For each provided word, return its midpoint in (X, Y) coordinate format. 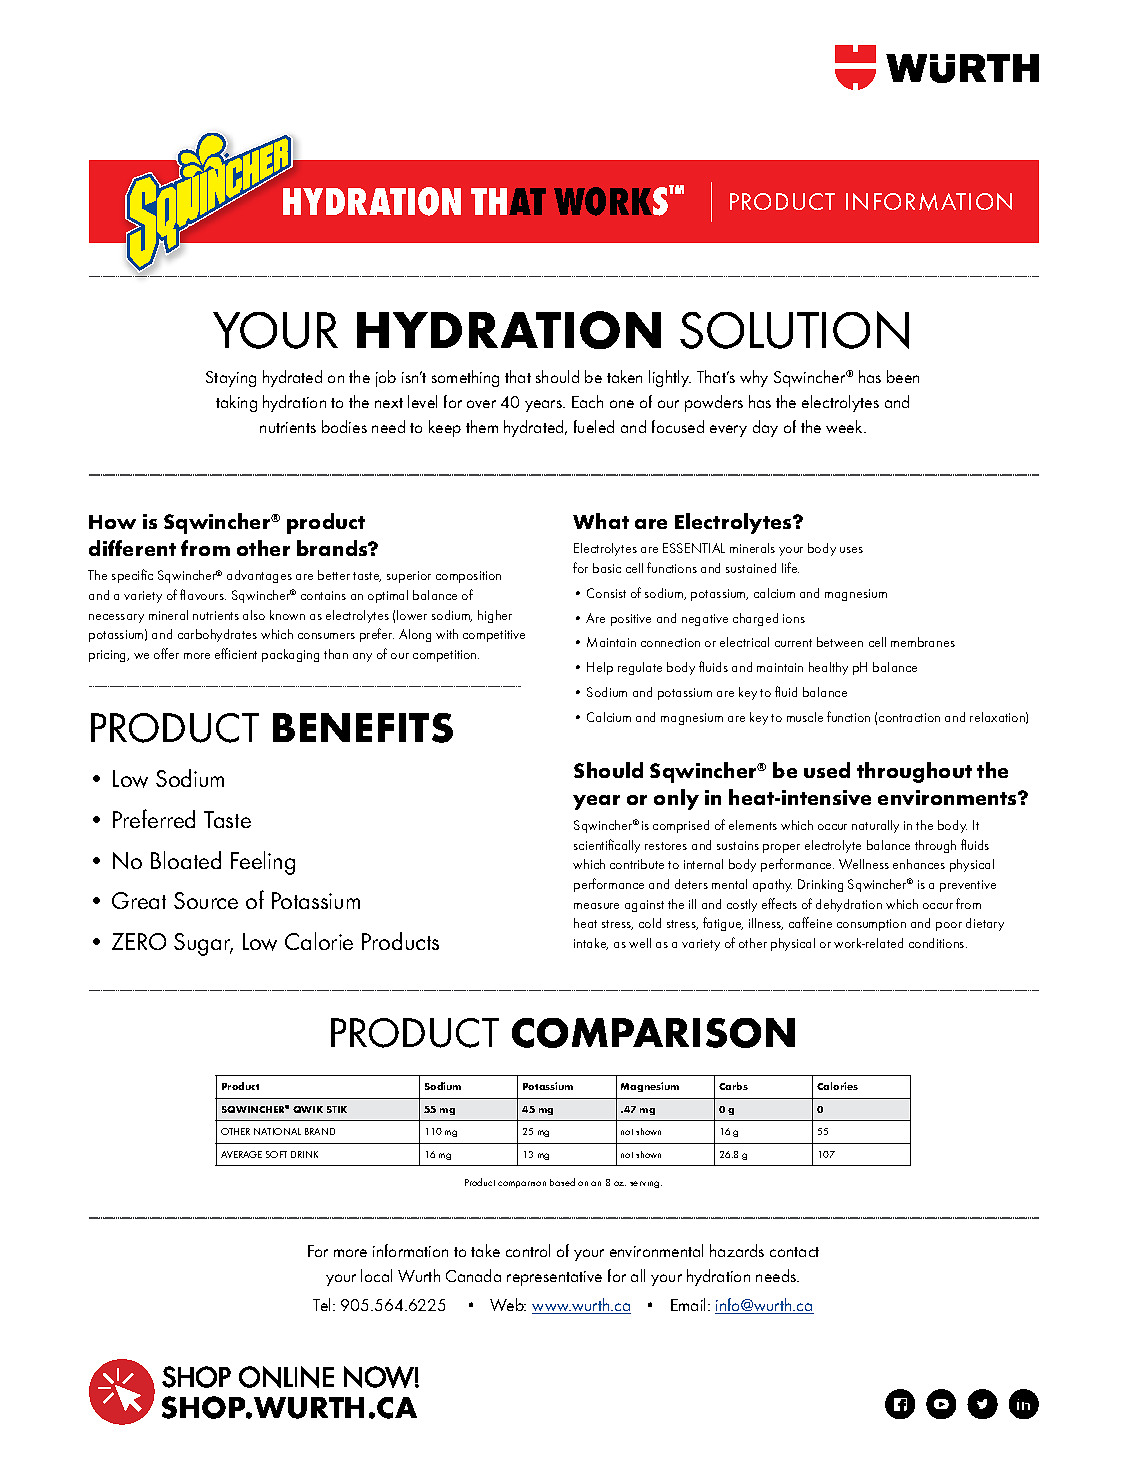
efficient (236, 653)
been (903, 376)
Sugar (203, 944)
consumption (871, 925)
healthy (828, 668)
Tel (323, 1304)
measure (596, 906)
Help (600, 668)
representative (554, 1278)
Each (587, 401)
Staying (231, 379)
